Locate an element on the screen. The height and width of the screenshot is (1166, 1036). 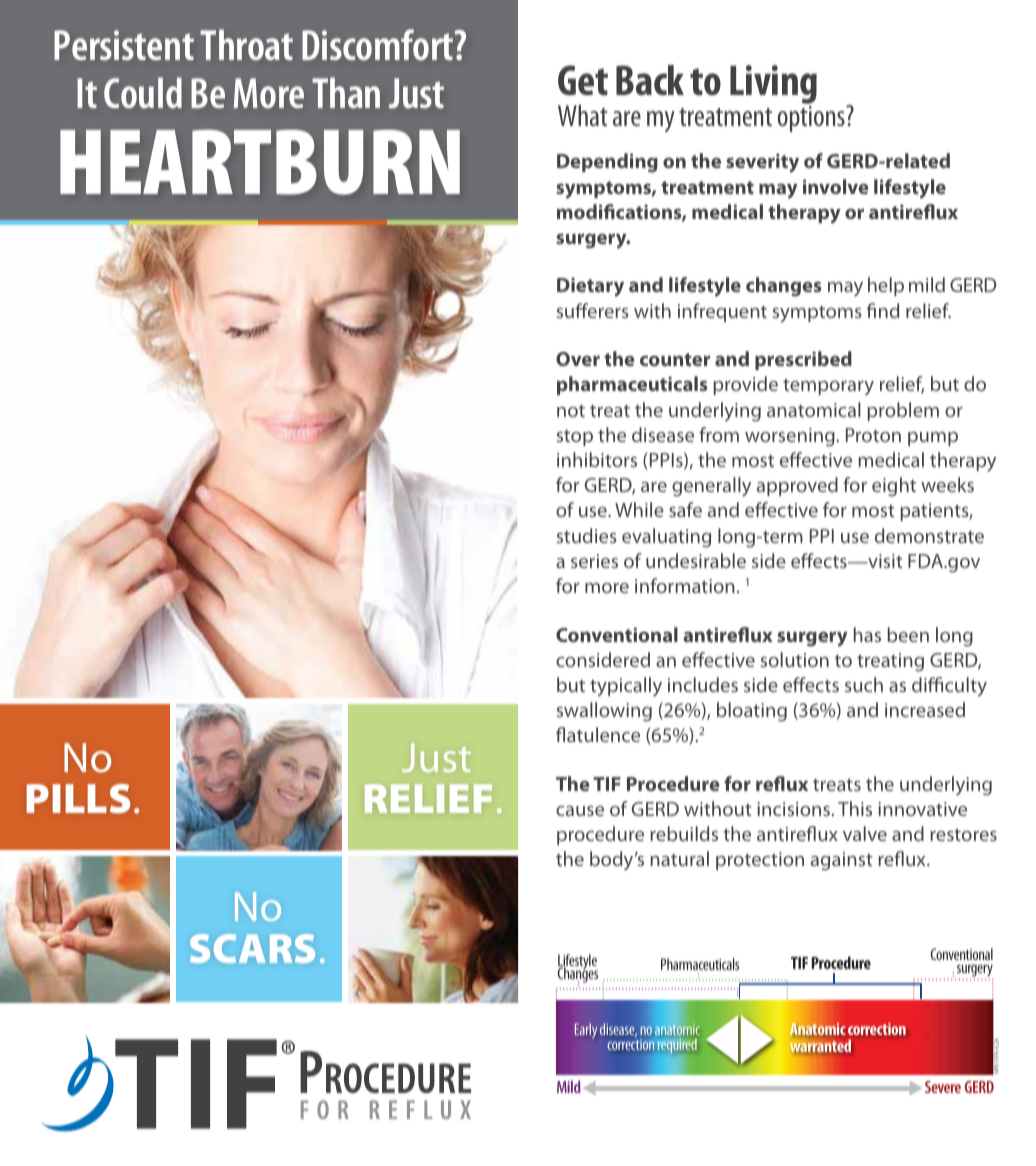
SCARS is located at coordinates (252, 948).
